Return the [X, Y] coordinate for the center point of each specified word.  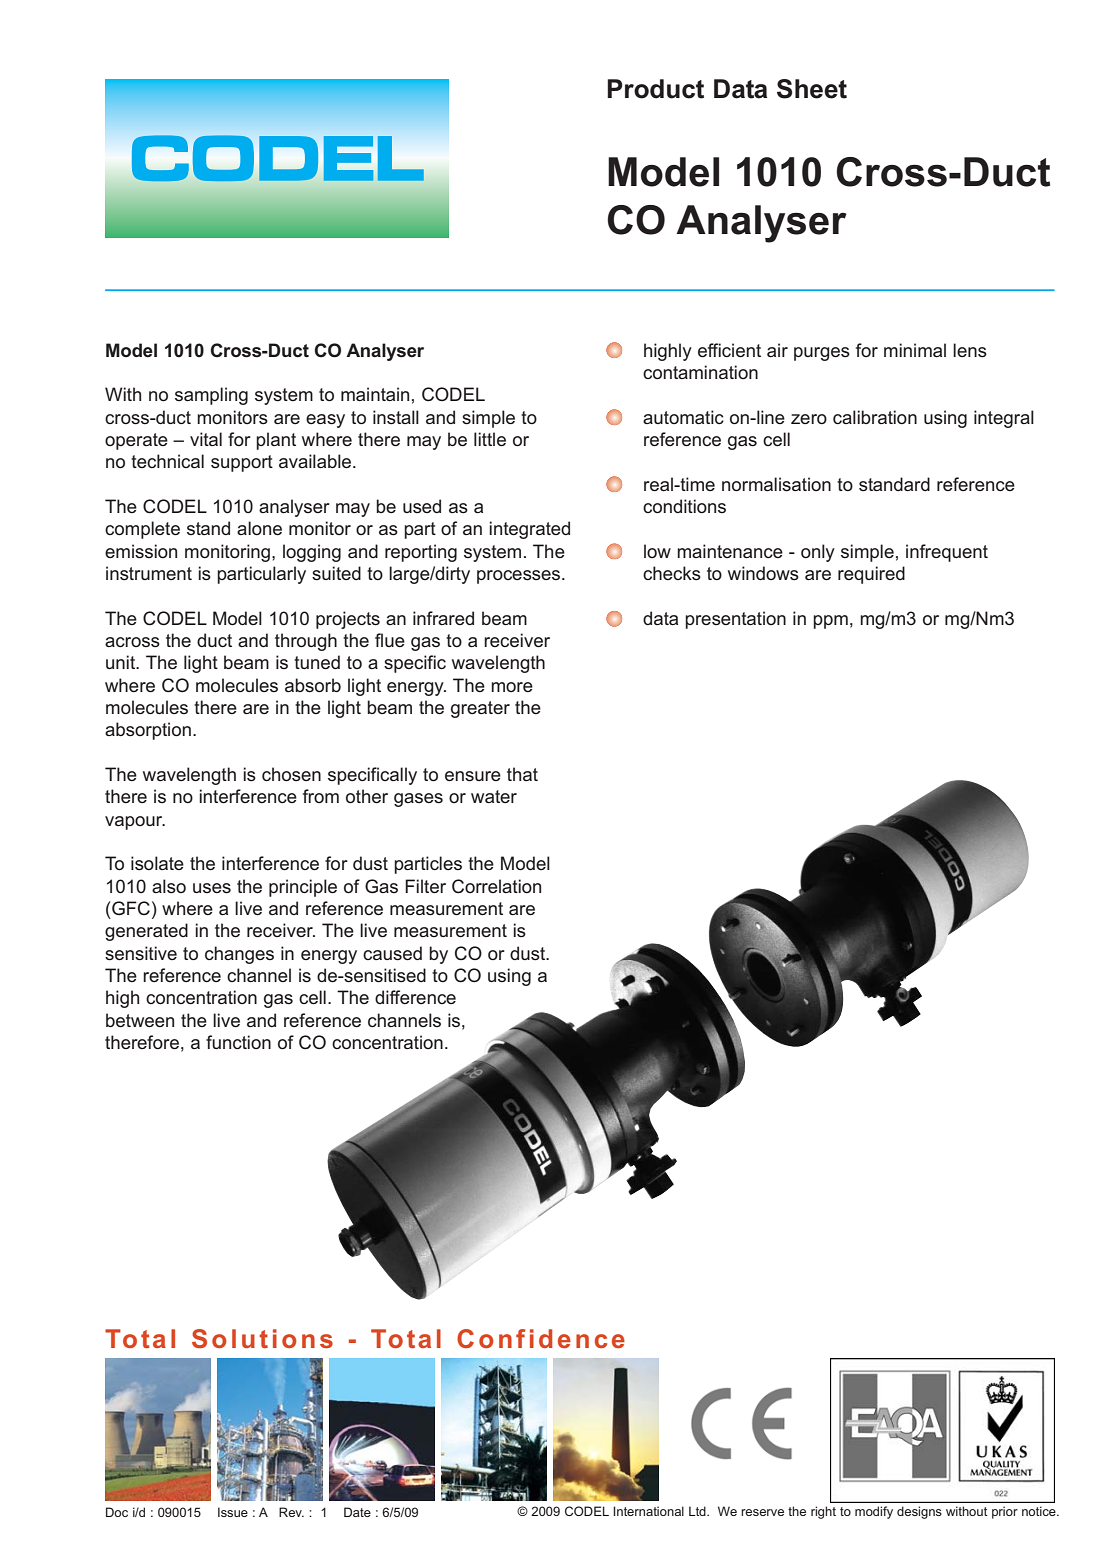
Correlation [496, 886]
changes [239, 955]
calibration [875, 417]
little [490, 439]
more [512, 687]
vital [206, 439]
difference [415, 997]
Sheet [812, 89]
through [306, 642]
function [238, 1042]
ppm [830, 622]
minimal [915, 350]
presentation [735, 620]
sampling [211, 396]
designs [919, 1512]
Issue [233, 1512]
